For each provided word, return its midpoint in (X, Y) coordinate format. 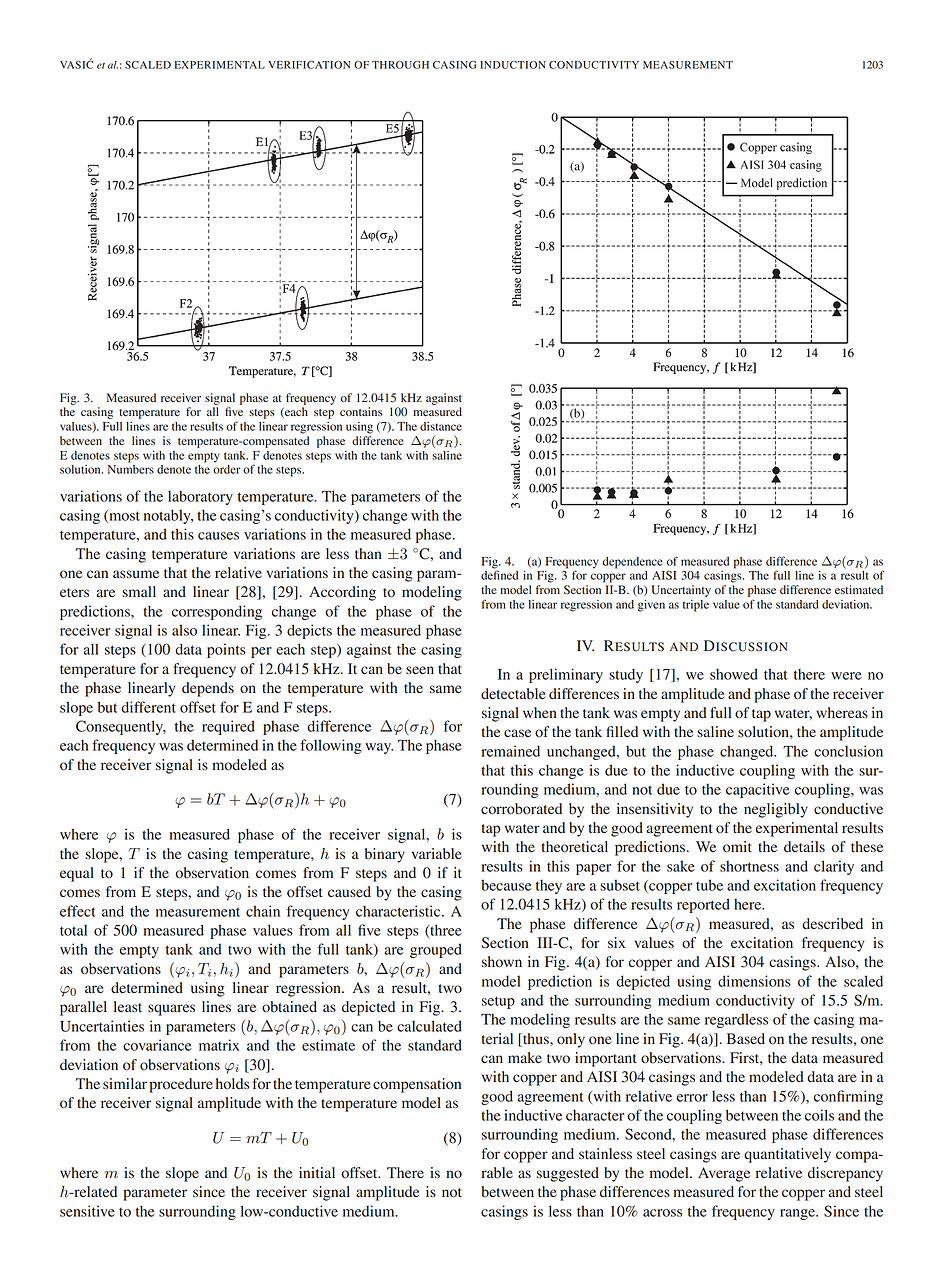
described (832, 924)
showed (734, 674)
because (506, 885)
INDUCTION (513, 65)
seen (420, 670)
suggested (568, 1174)
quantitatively (787, 1155)
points (226, 650)
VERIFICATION (309, 65)
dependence (632, 563)
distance (441, 426)
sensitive (87, 1211)
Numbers (131, 469)
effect (77, 911)
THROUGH (400, 65)
